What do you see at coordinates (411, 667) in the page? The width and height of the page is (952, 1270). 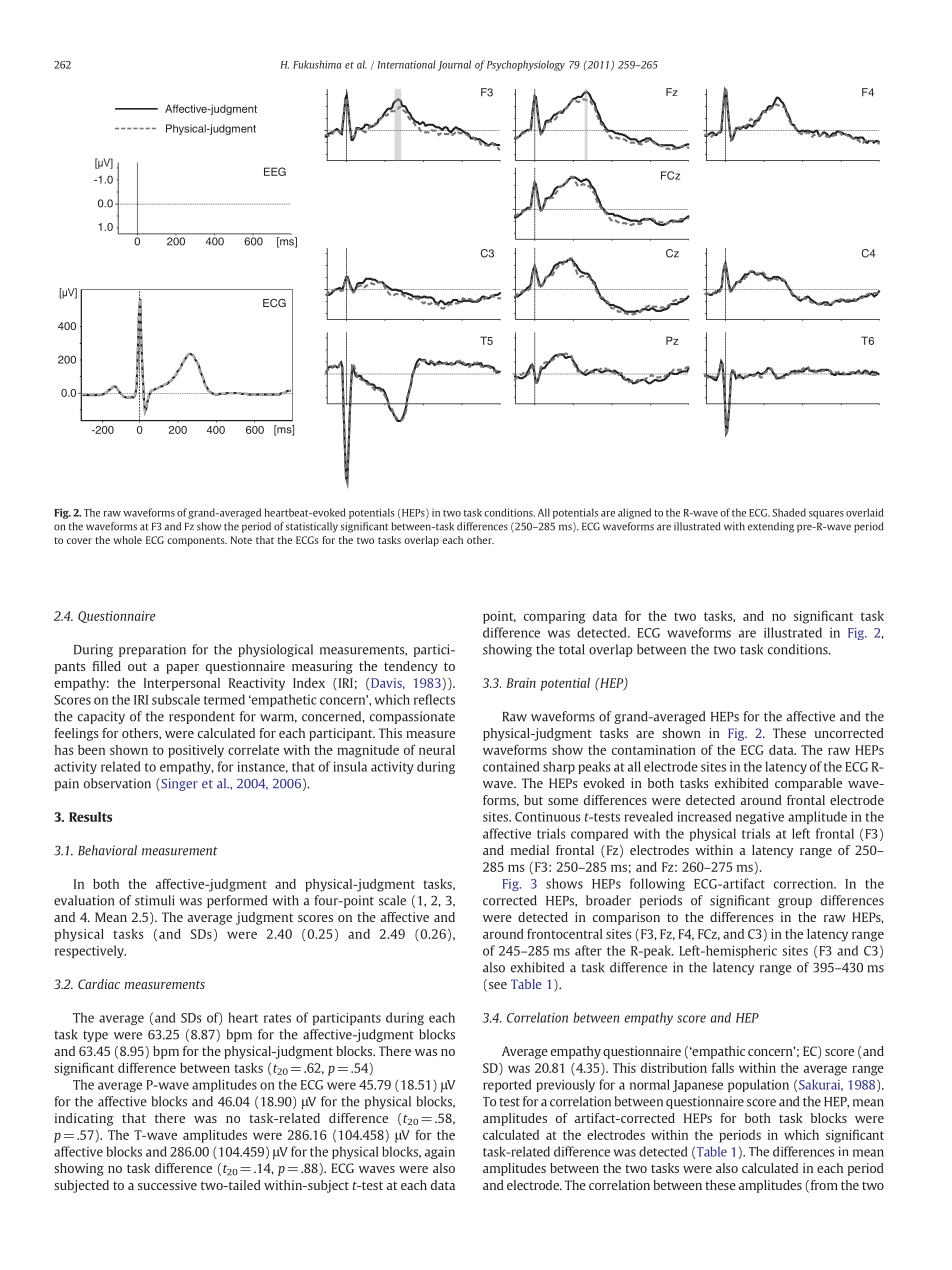 I see `tendency` at bounding box center [411, 667].
